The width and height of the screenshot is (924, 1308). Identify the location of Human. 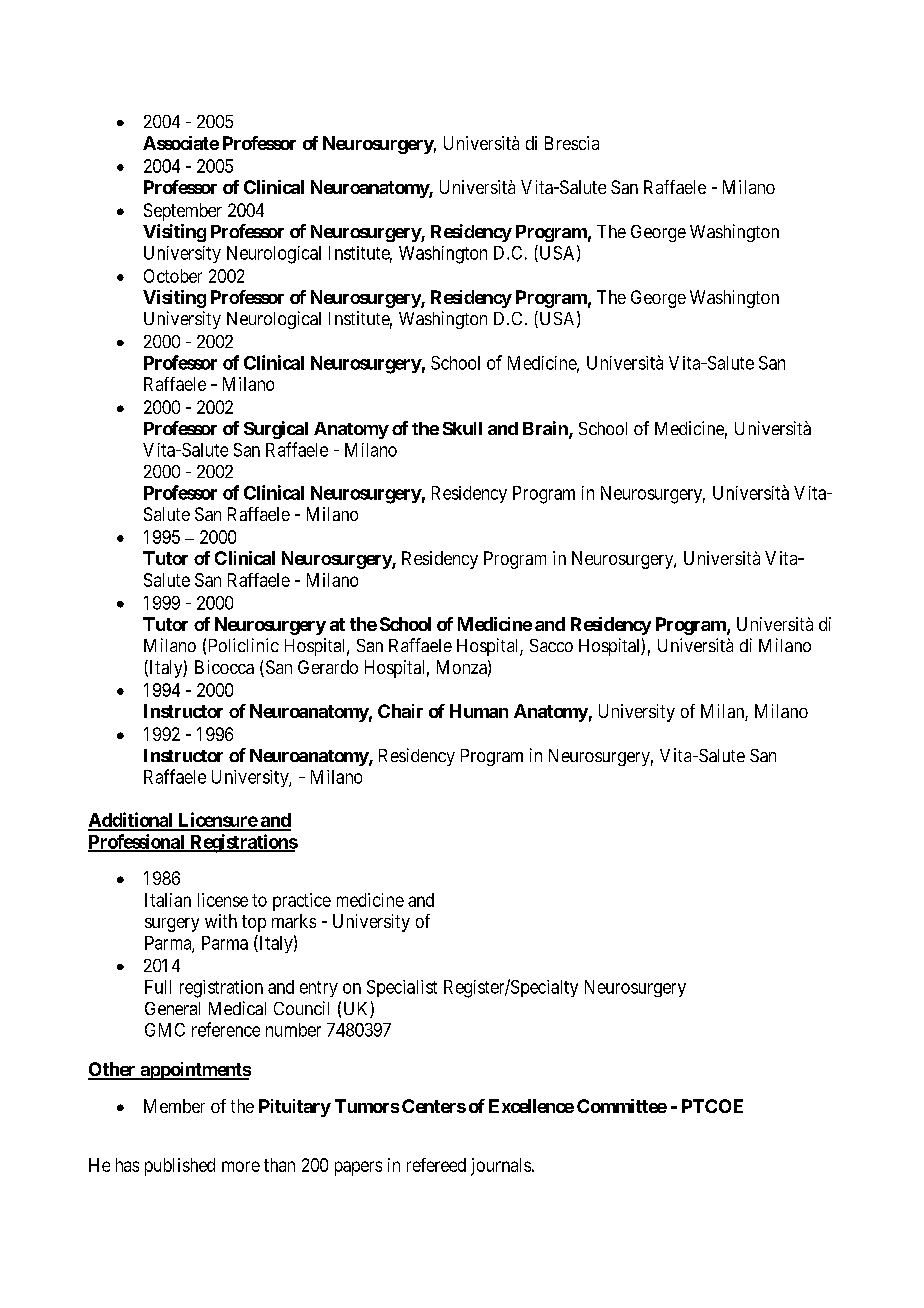
(479, 711).
